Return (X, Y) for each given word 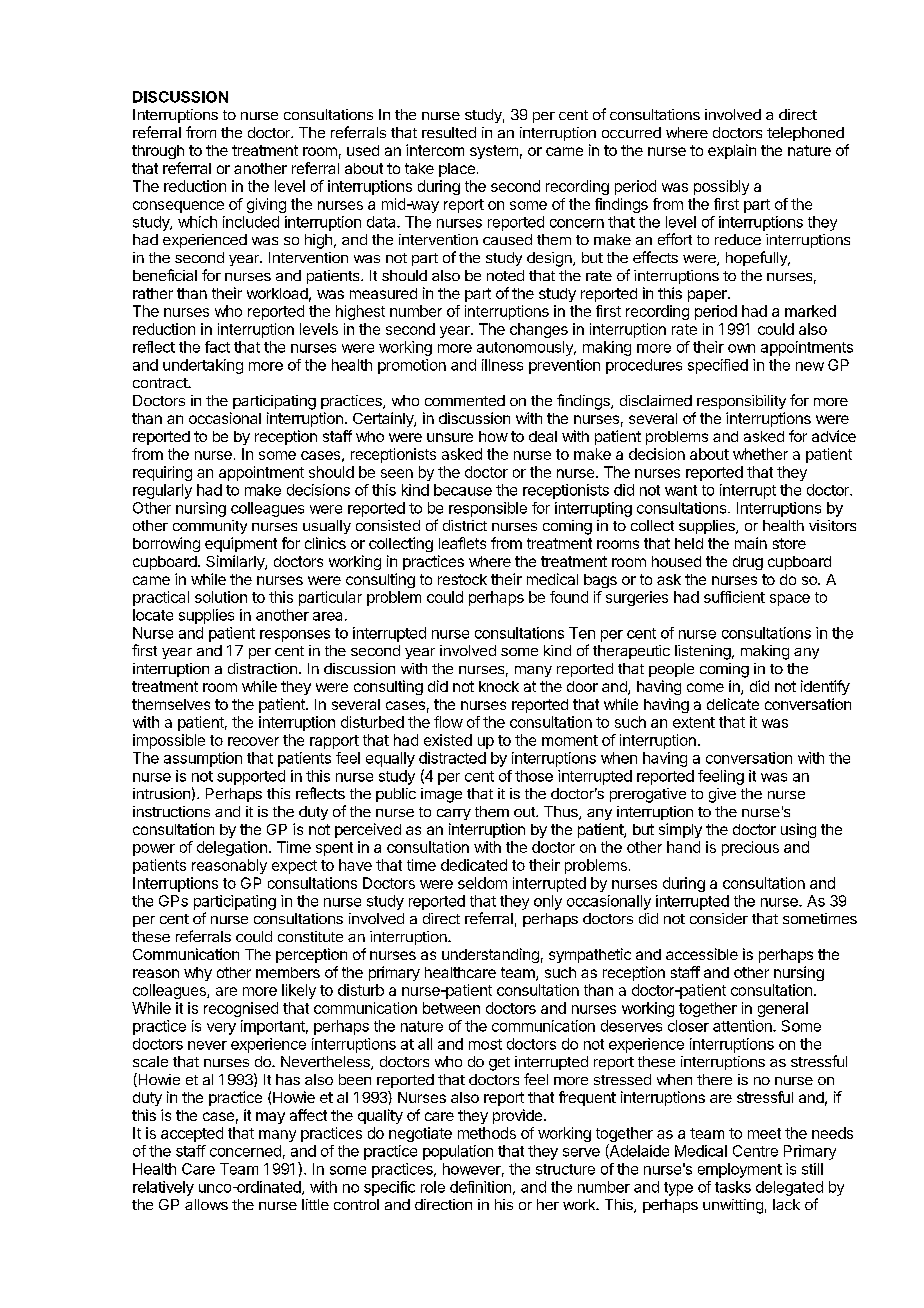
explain (732, 151)
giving (266, 205)
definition (480, 1187)
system (494, 152)
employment (740, 1170)
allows (206, 1204)
